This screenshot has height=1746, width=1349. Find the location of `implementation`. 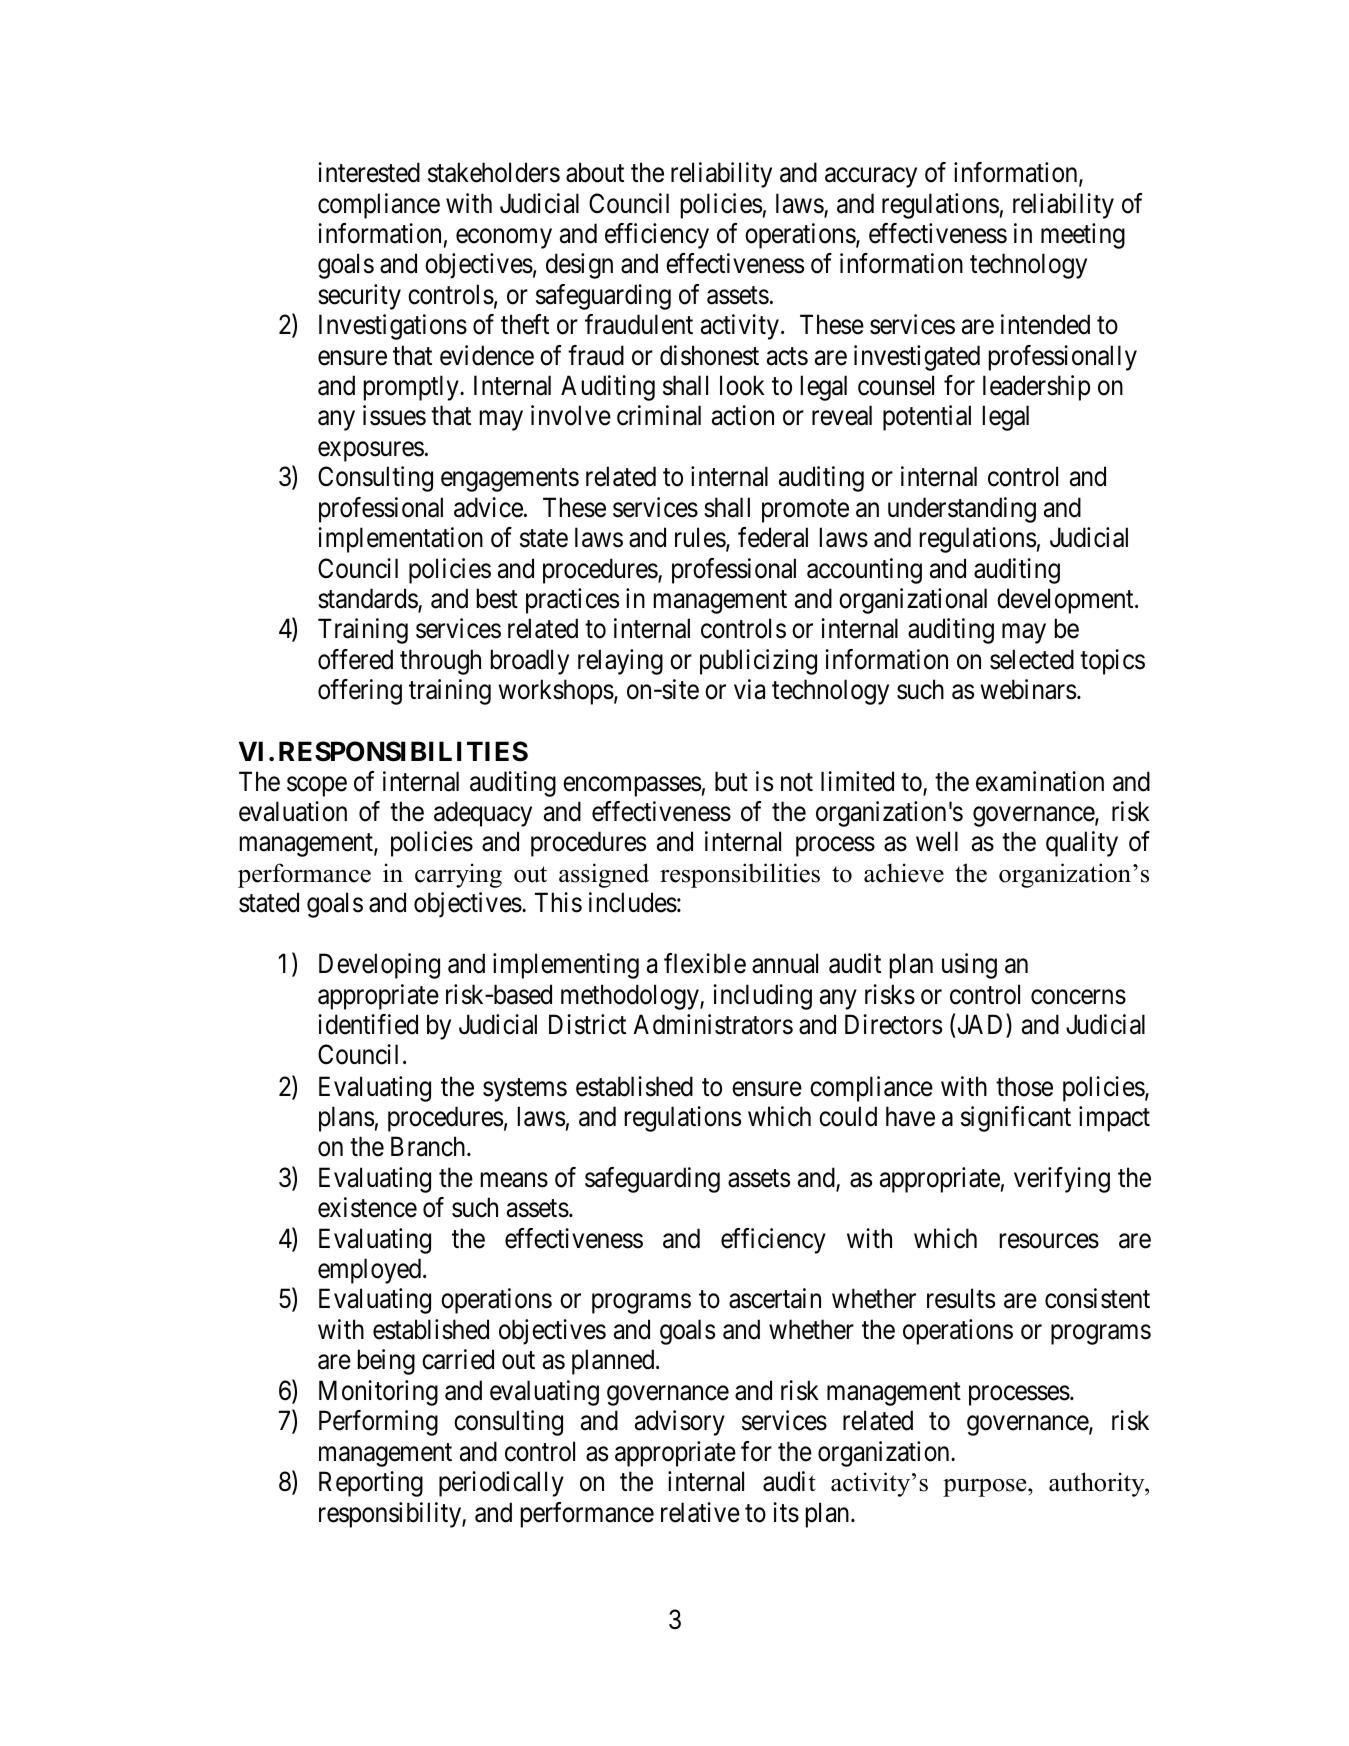

implementation is located at coordinates (400, 540).
